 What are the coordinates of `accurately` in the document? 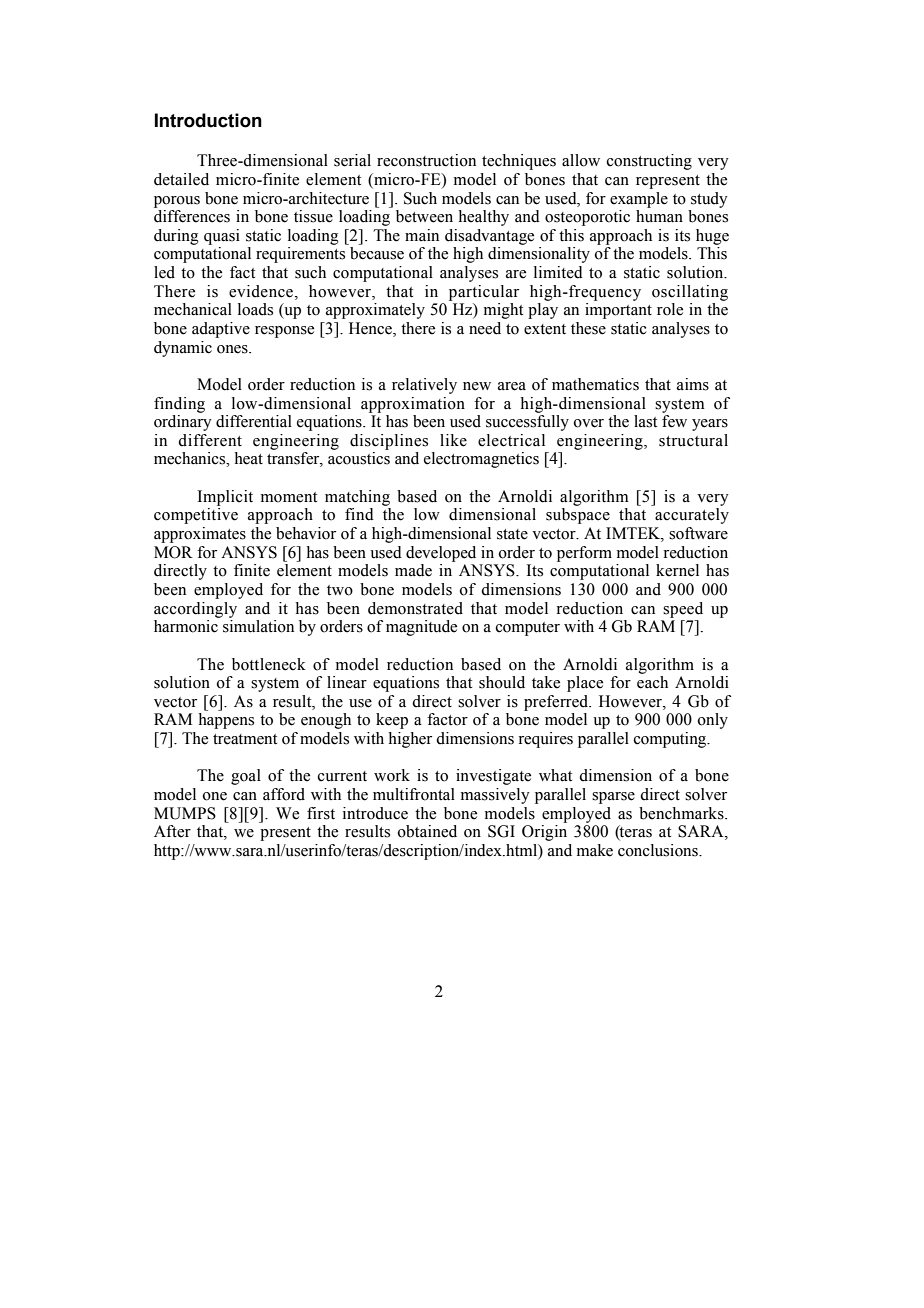 It's located at (692, 516).
